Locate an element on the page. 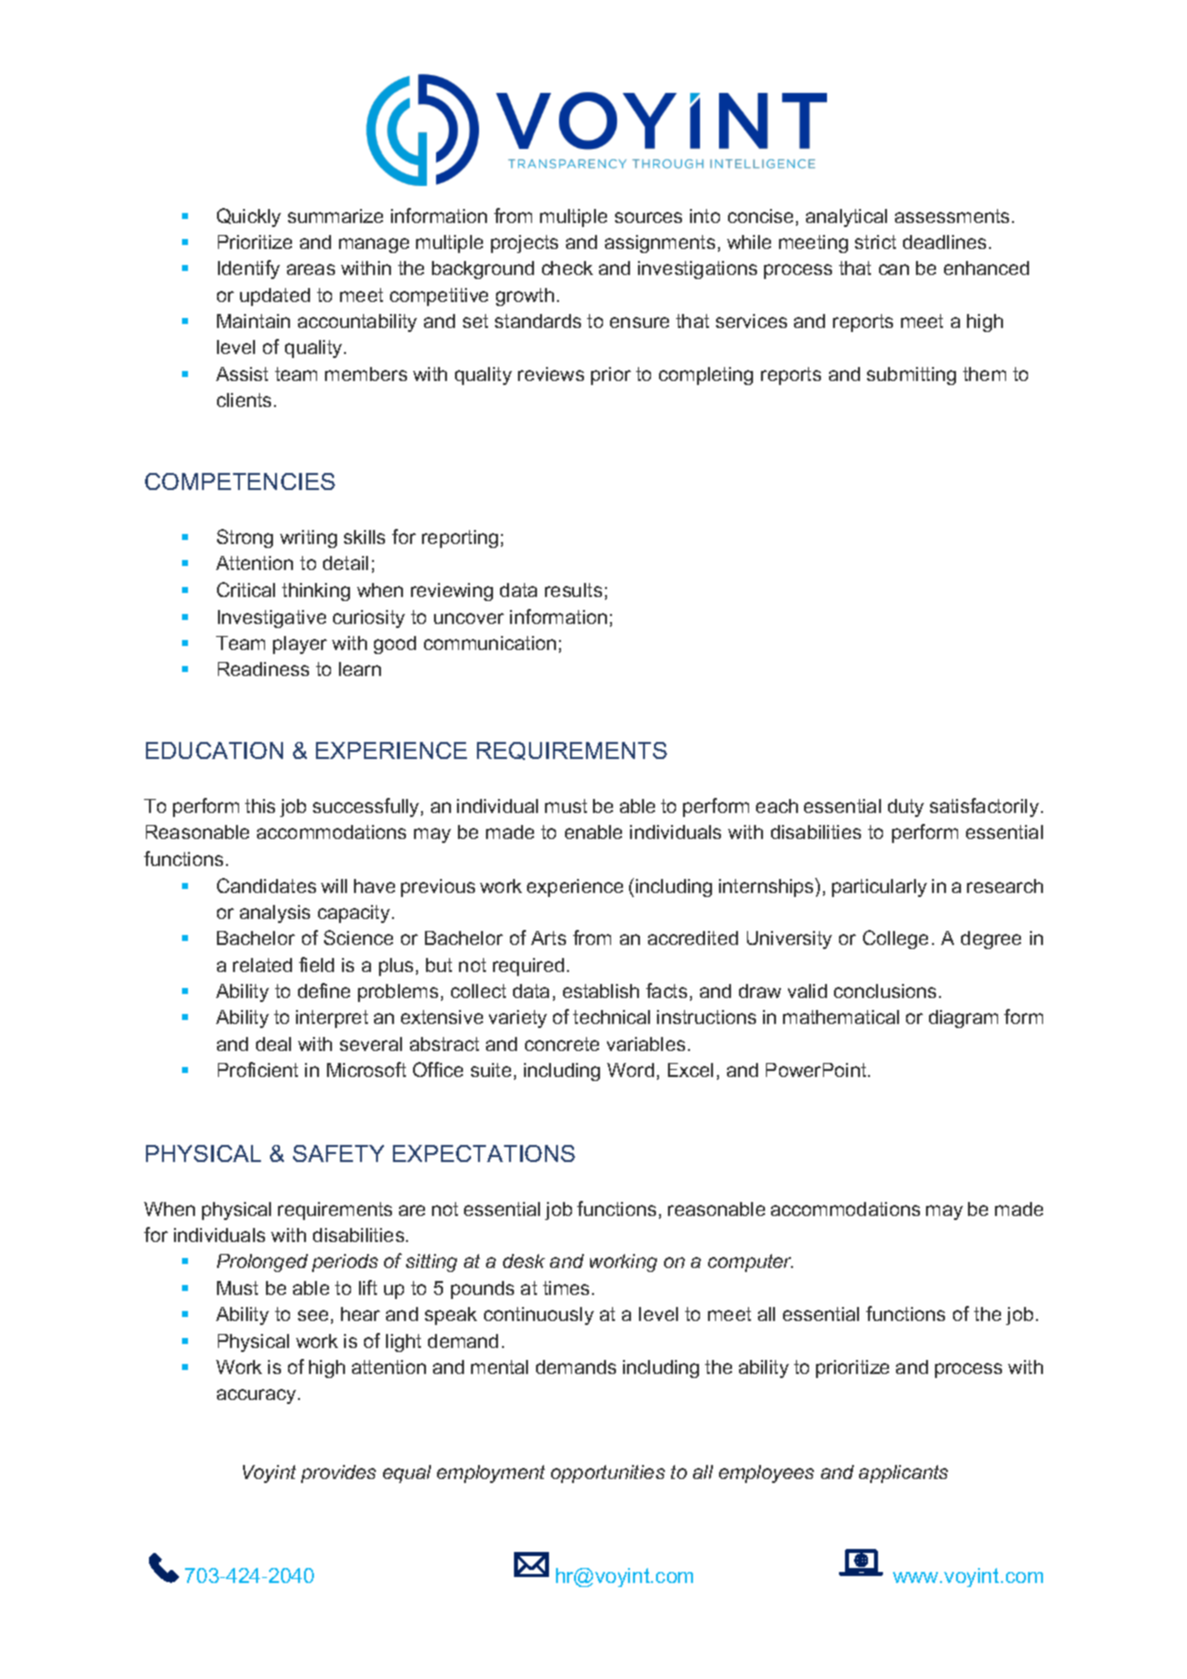 The width and height of the page is (1187, 1679). will is located at coordinates (334, 886).
